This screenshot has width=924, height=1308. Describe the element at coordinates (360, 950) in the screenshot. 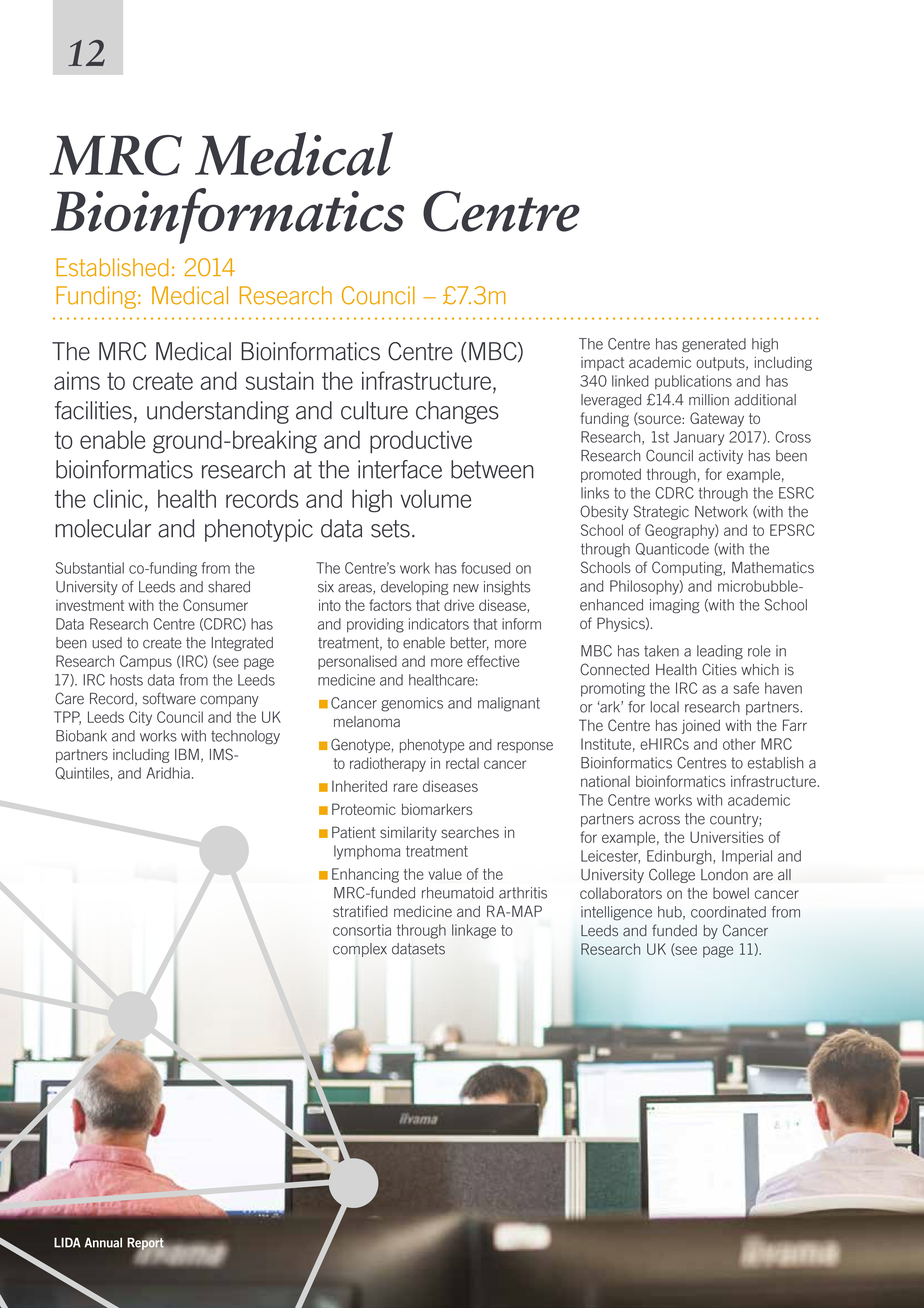

I see `complex` at that location.
